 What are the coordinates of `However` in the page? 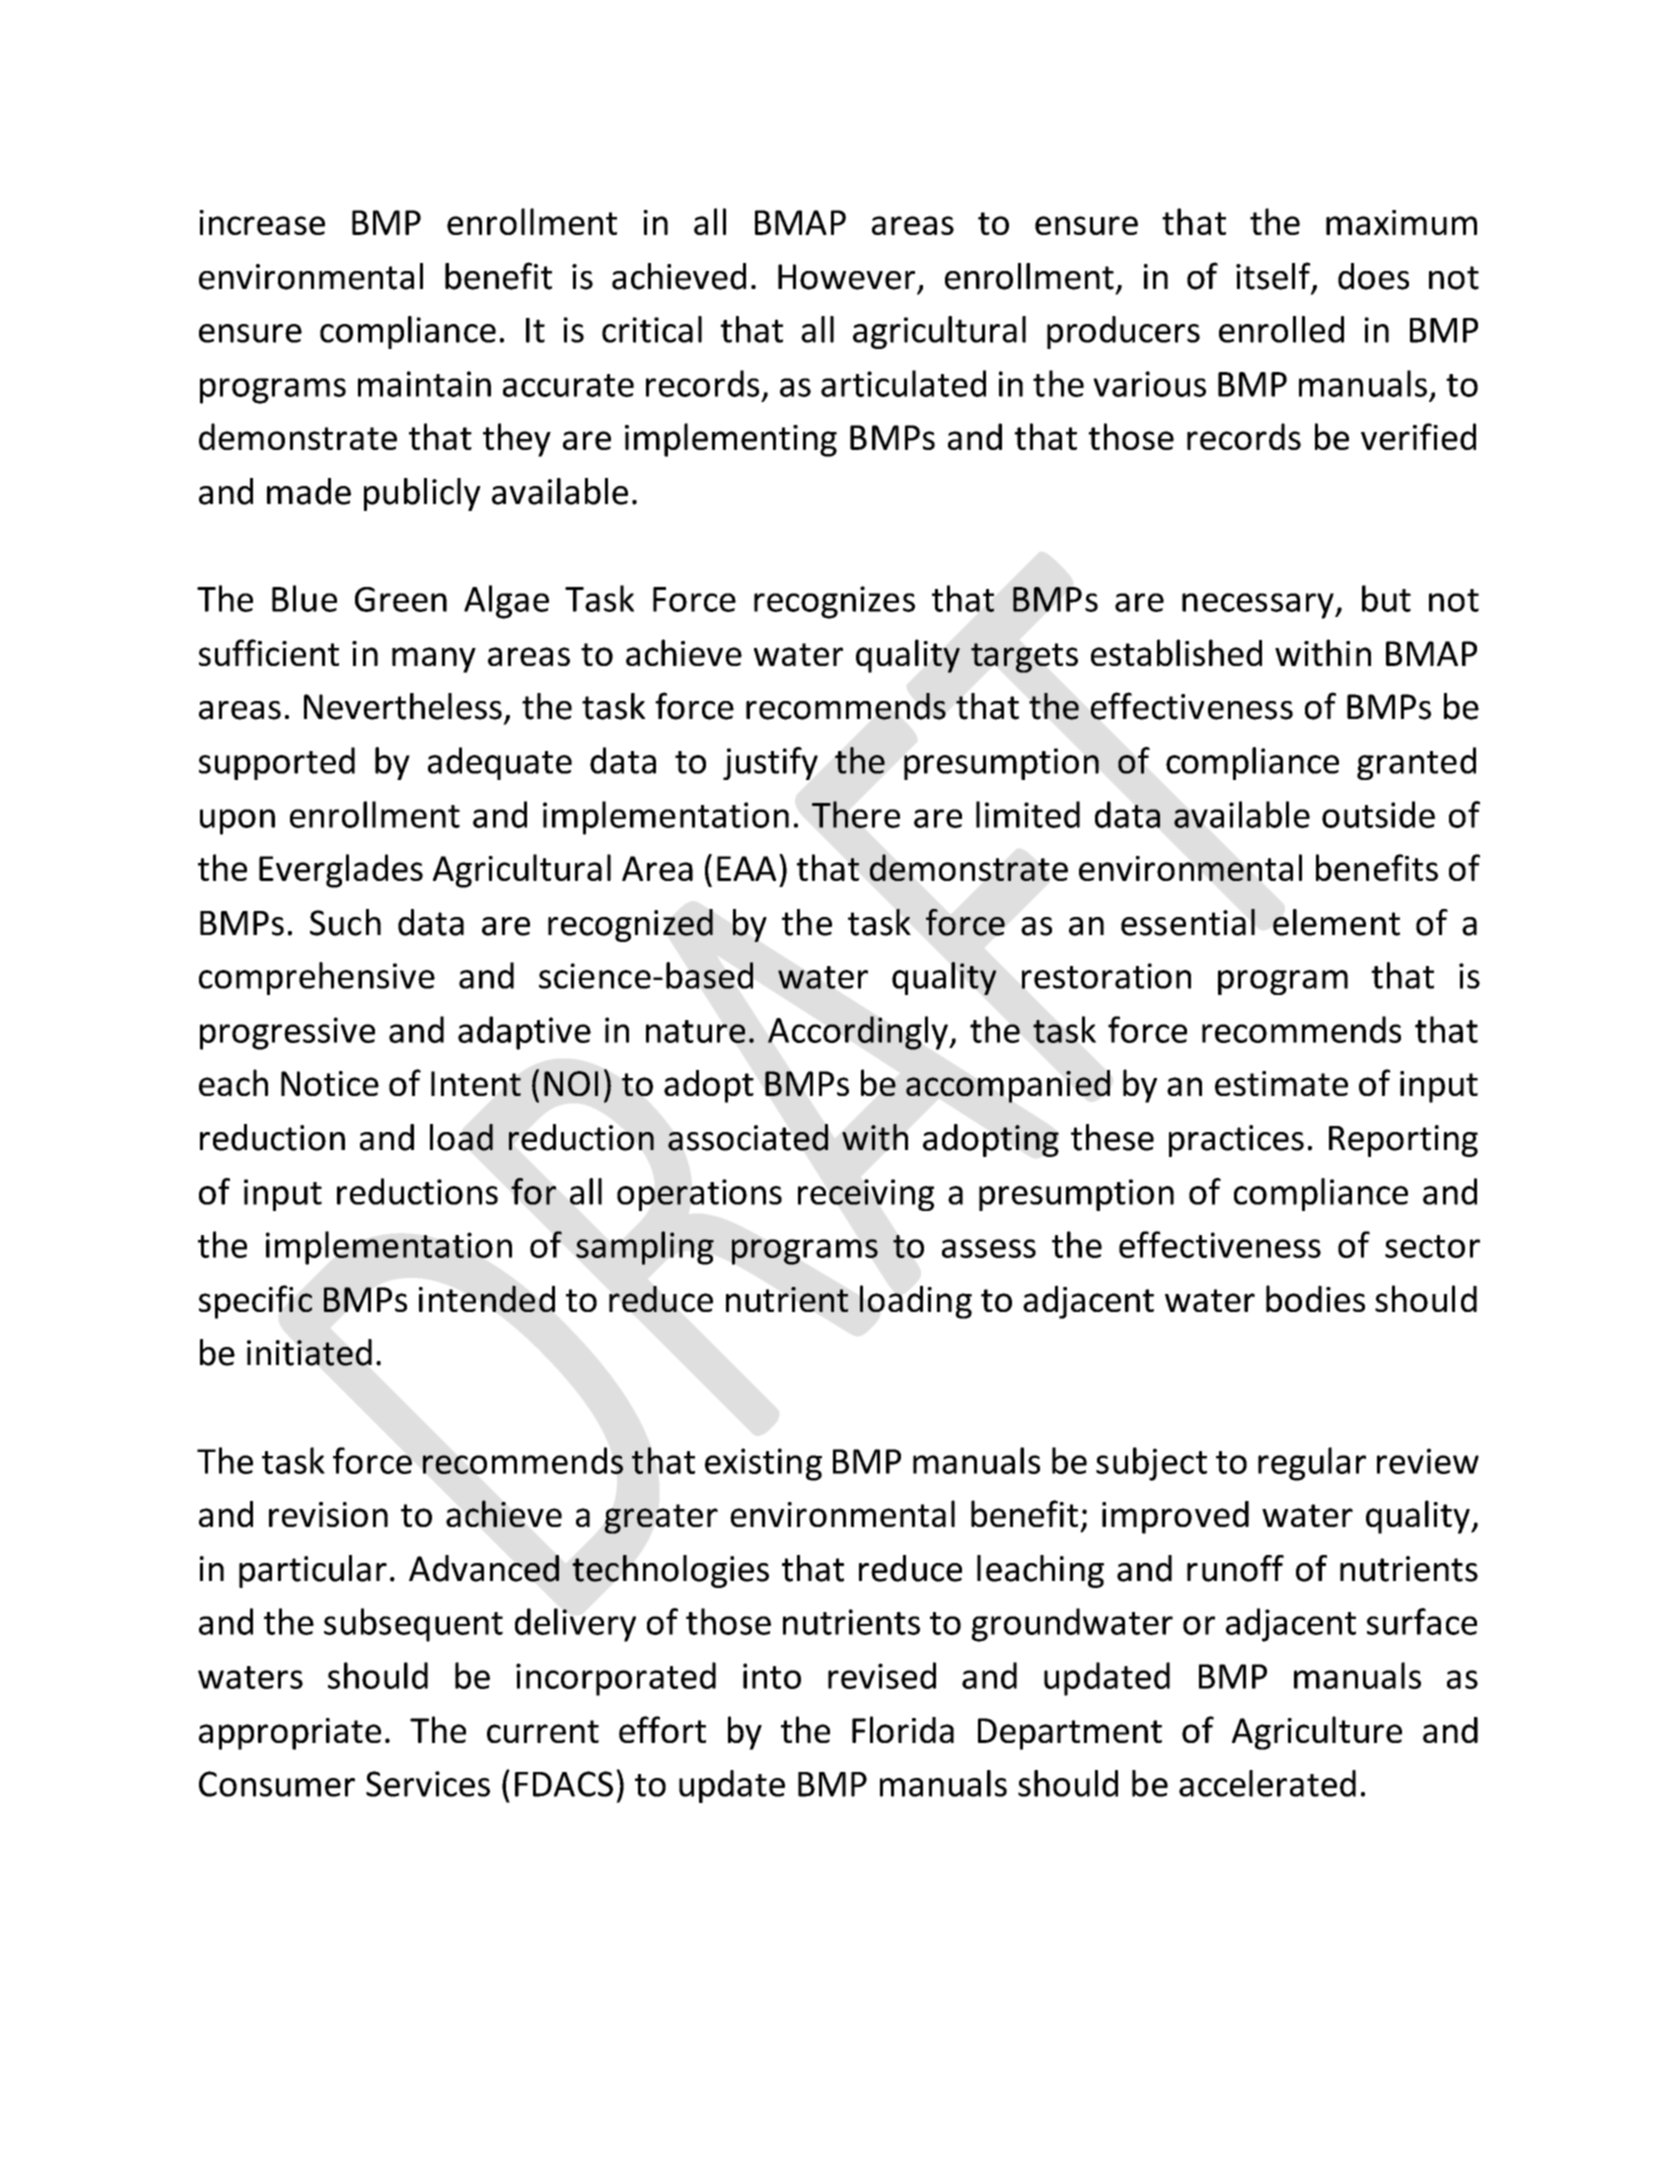 It's located at (846, 277).
